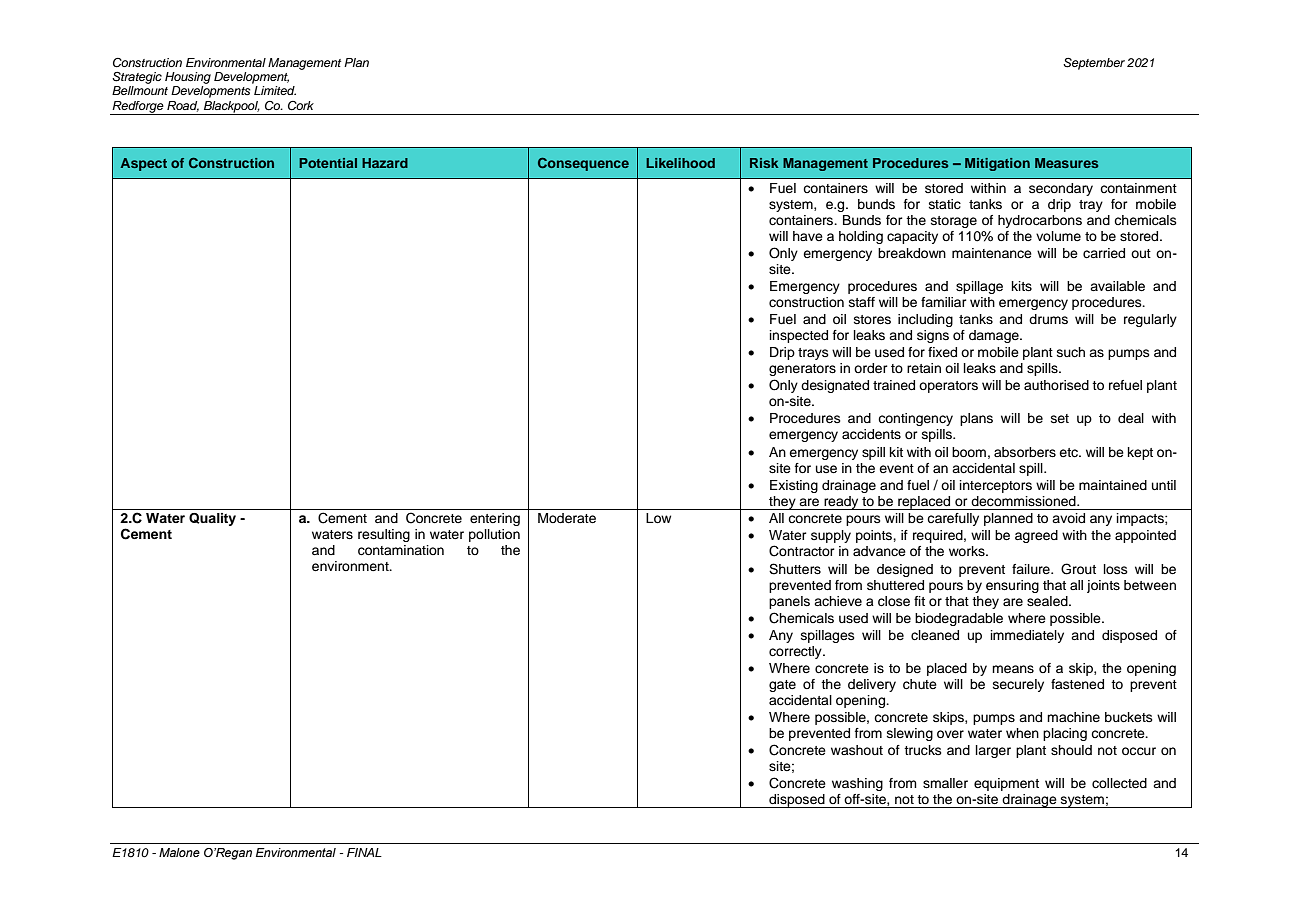 This page has height=924, width=1308. What do you see at coordinates (1094, 64) in the page?
I see `September` at bounding box center [1094, 64].
